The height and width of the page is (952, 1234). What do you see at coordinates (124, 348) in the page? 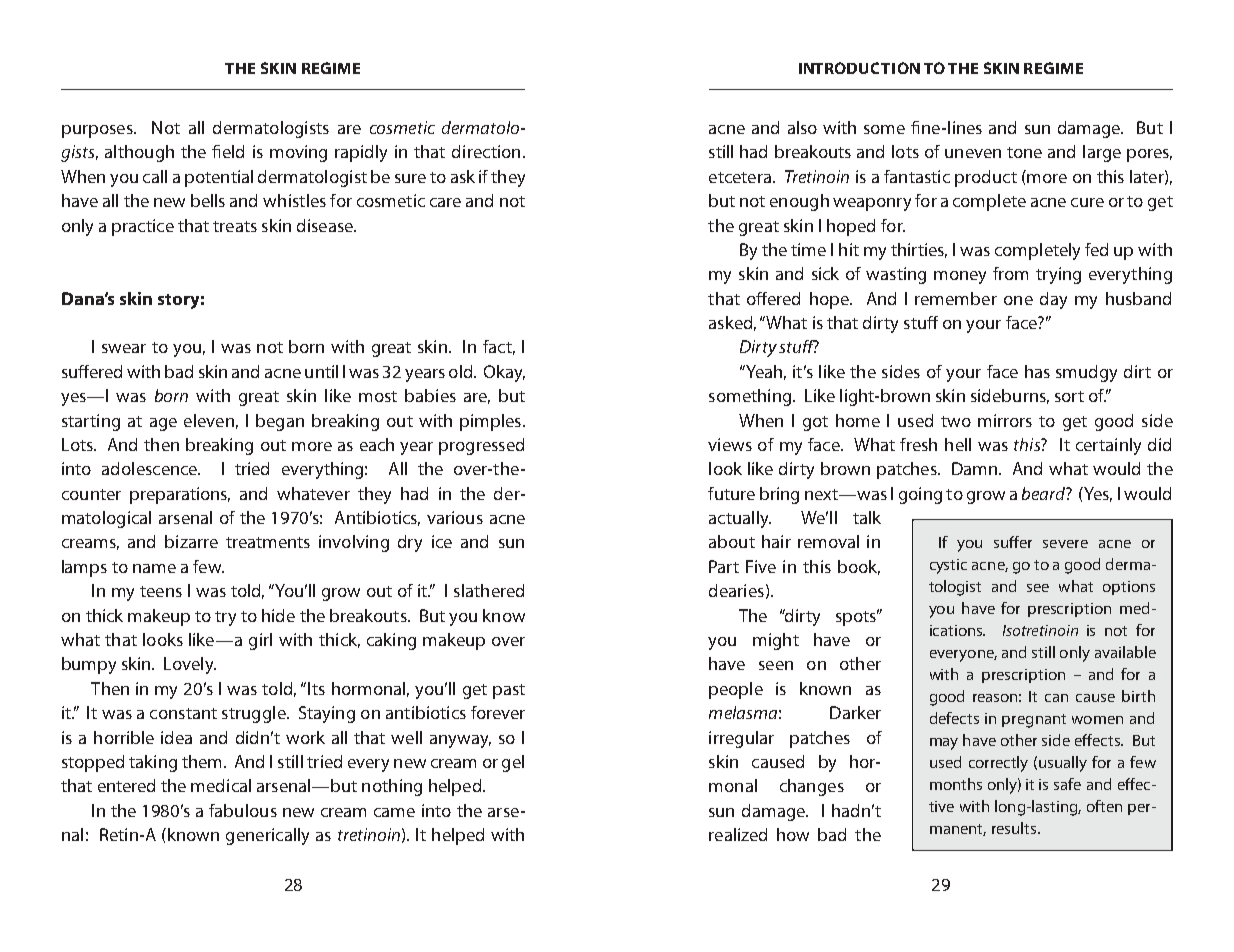
I see `swear` at bounding box center [124, 348].
